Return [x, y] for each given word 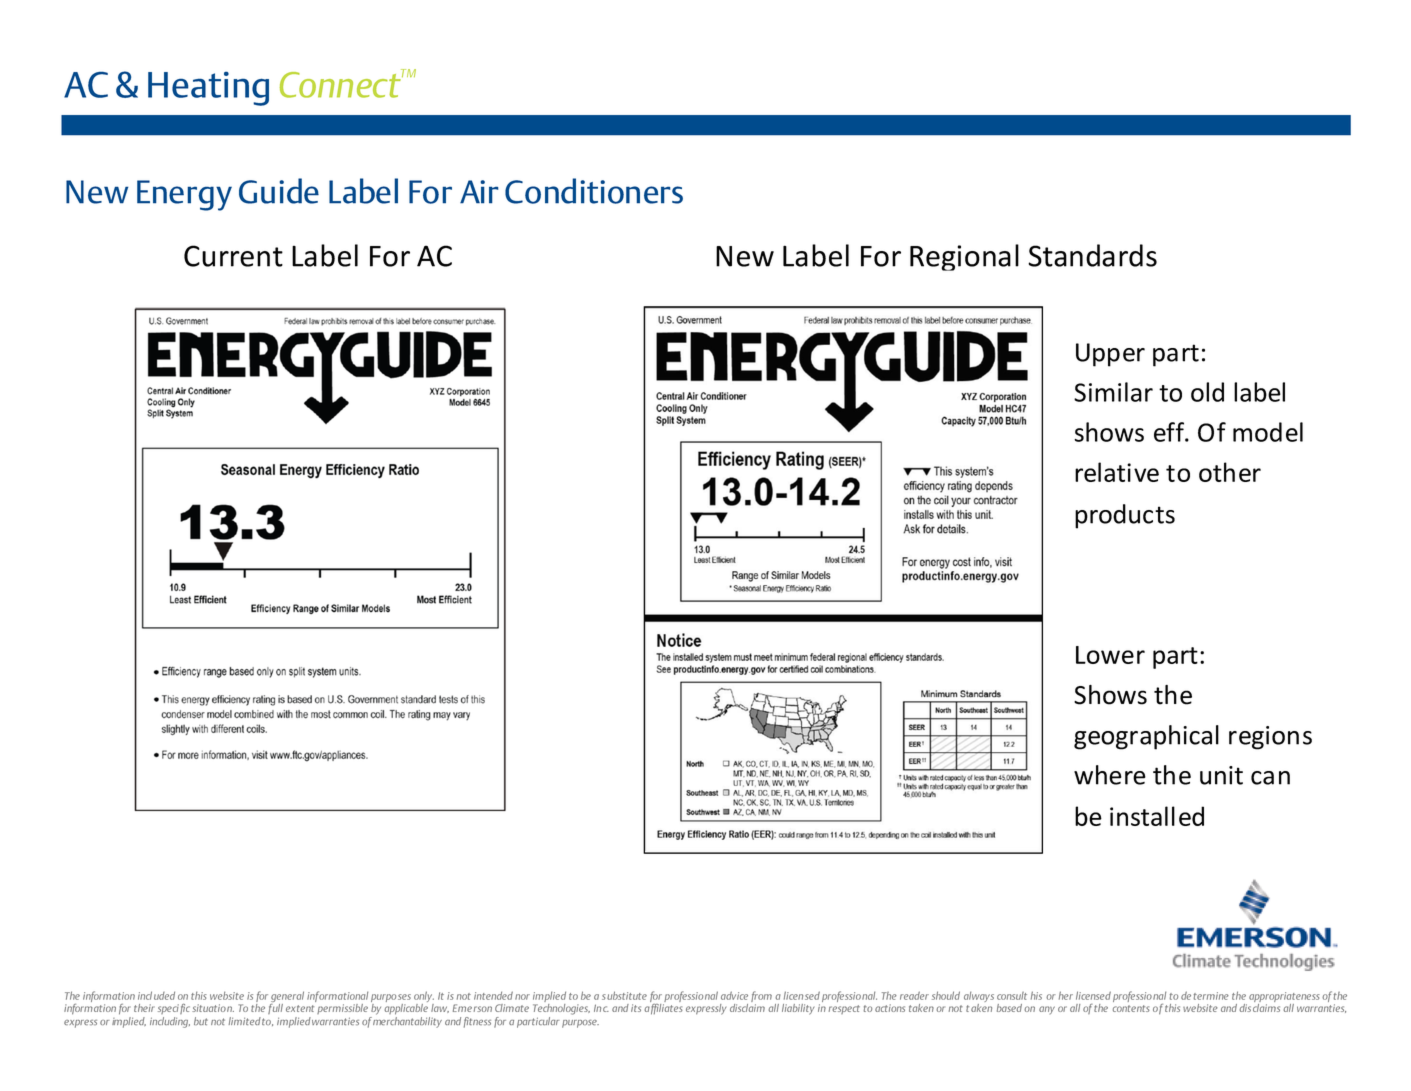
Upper [1110, 355]
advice [734, 995]
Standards [1092, 255]
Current [233, 256]
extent [300, 1008]
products [1125, 516]
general [287, 998]
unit [1221, 775]
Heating [208, 88]
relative [1117, 472]
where [1110, 775]
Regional [964, 257]
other [1230, 472]
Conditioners [594, 191]
